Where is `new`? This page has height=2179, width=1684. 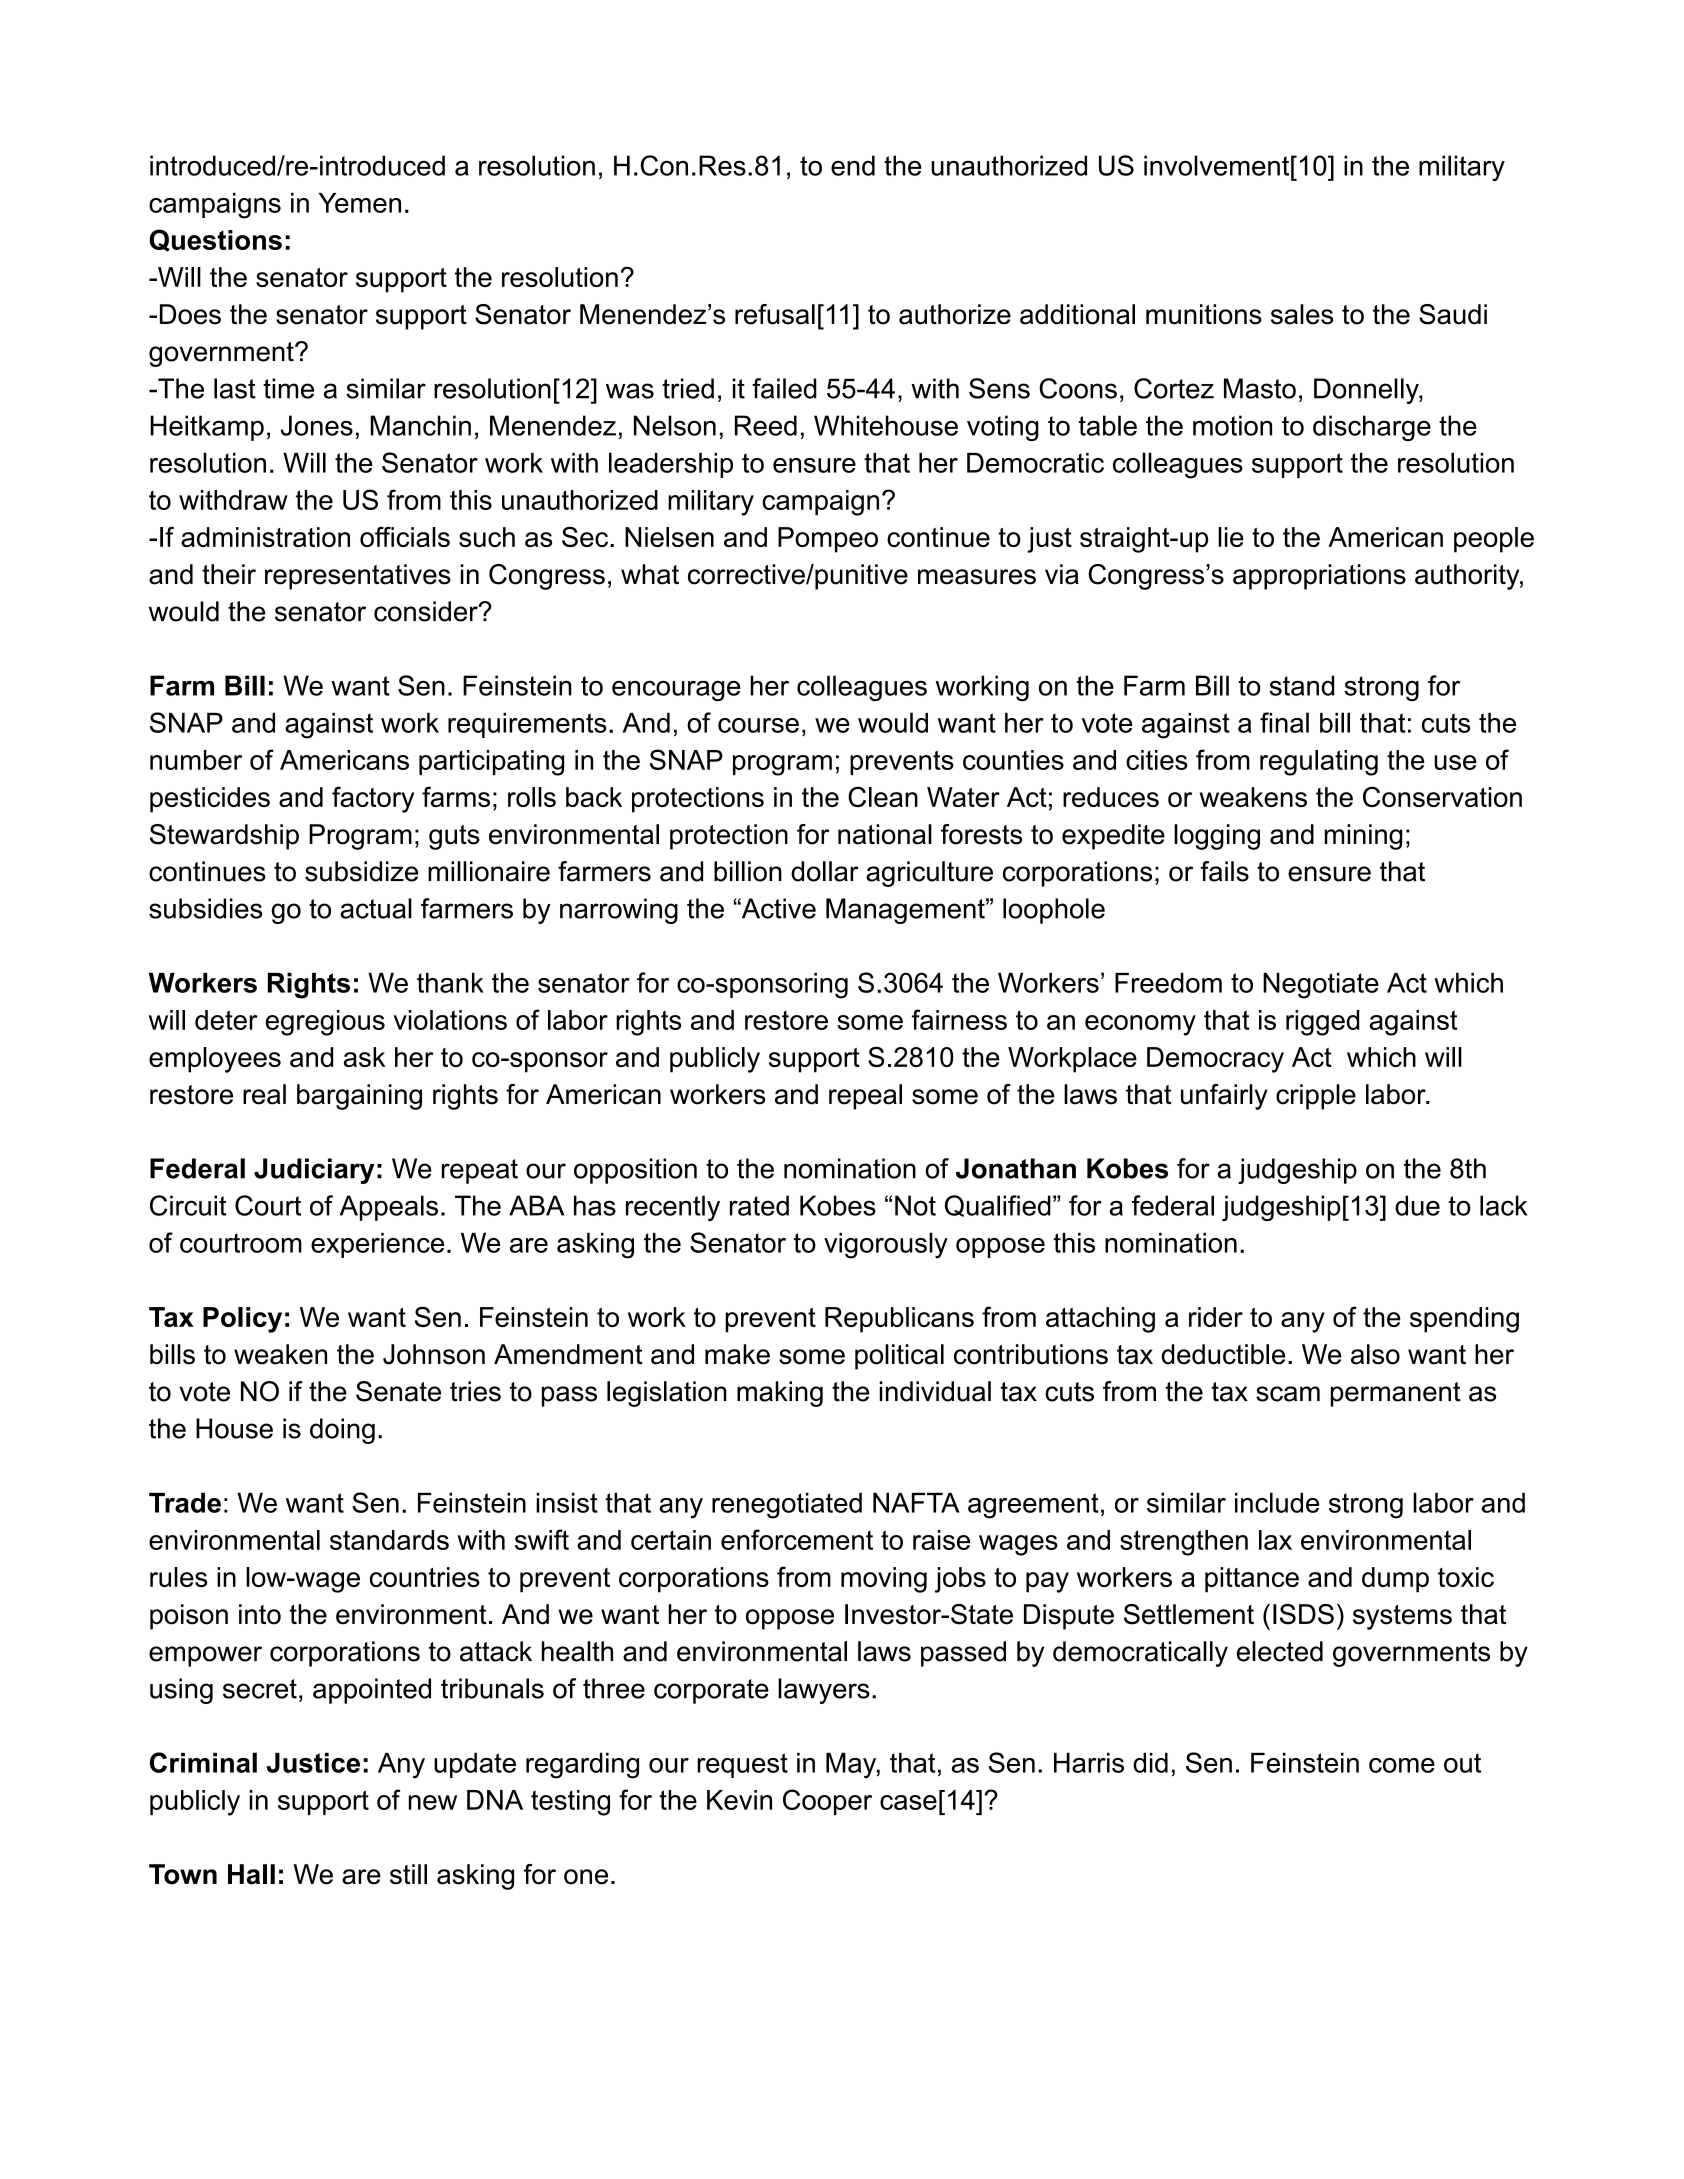 new is located at coordinates (433, 1802).
